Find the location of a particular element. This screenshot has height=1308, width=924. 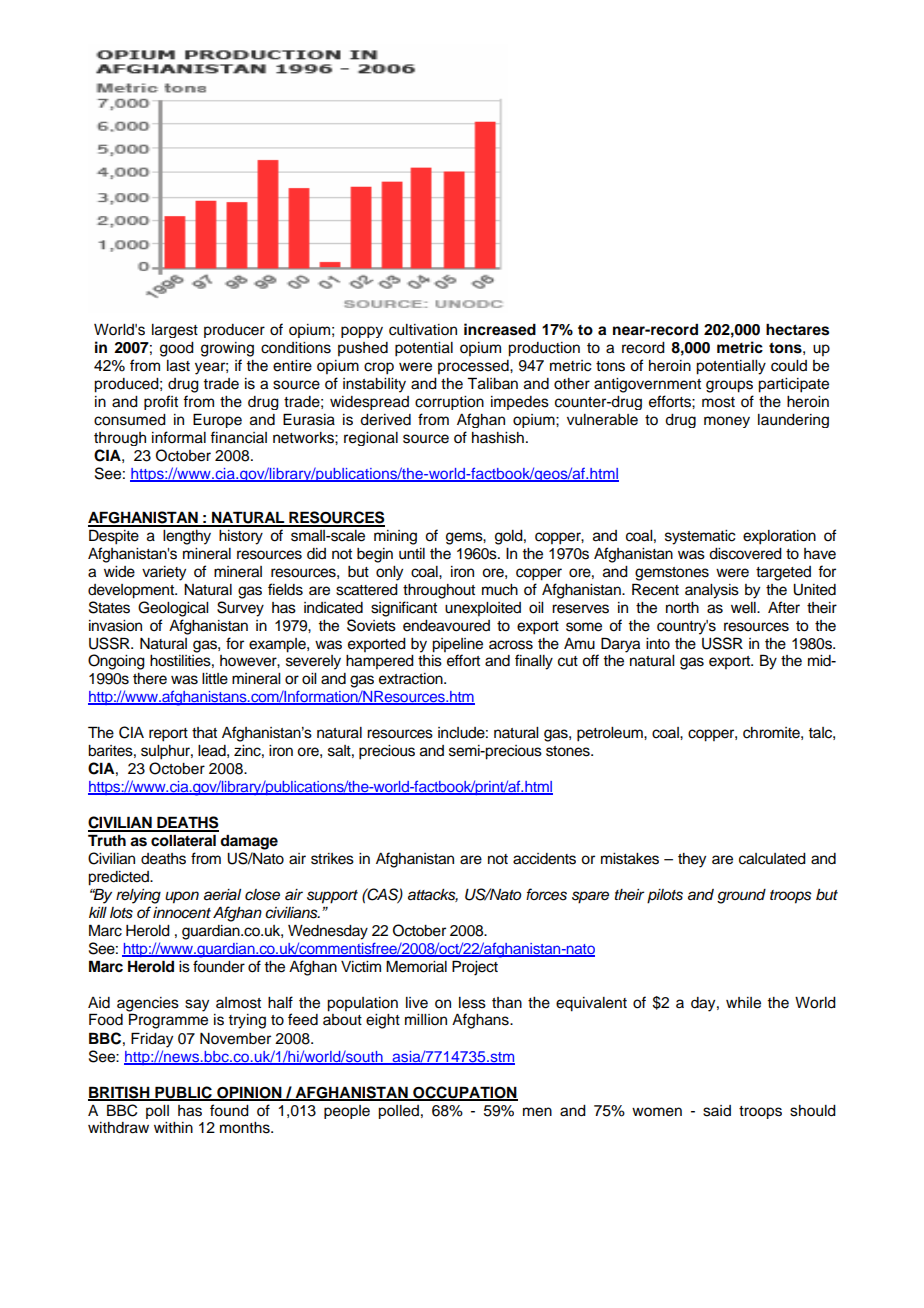

extraction is located at coordinates (412, 679).
